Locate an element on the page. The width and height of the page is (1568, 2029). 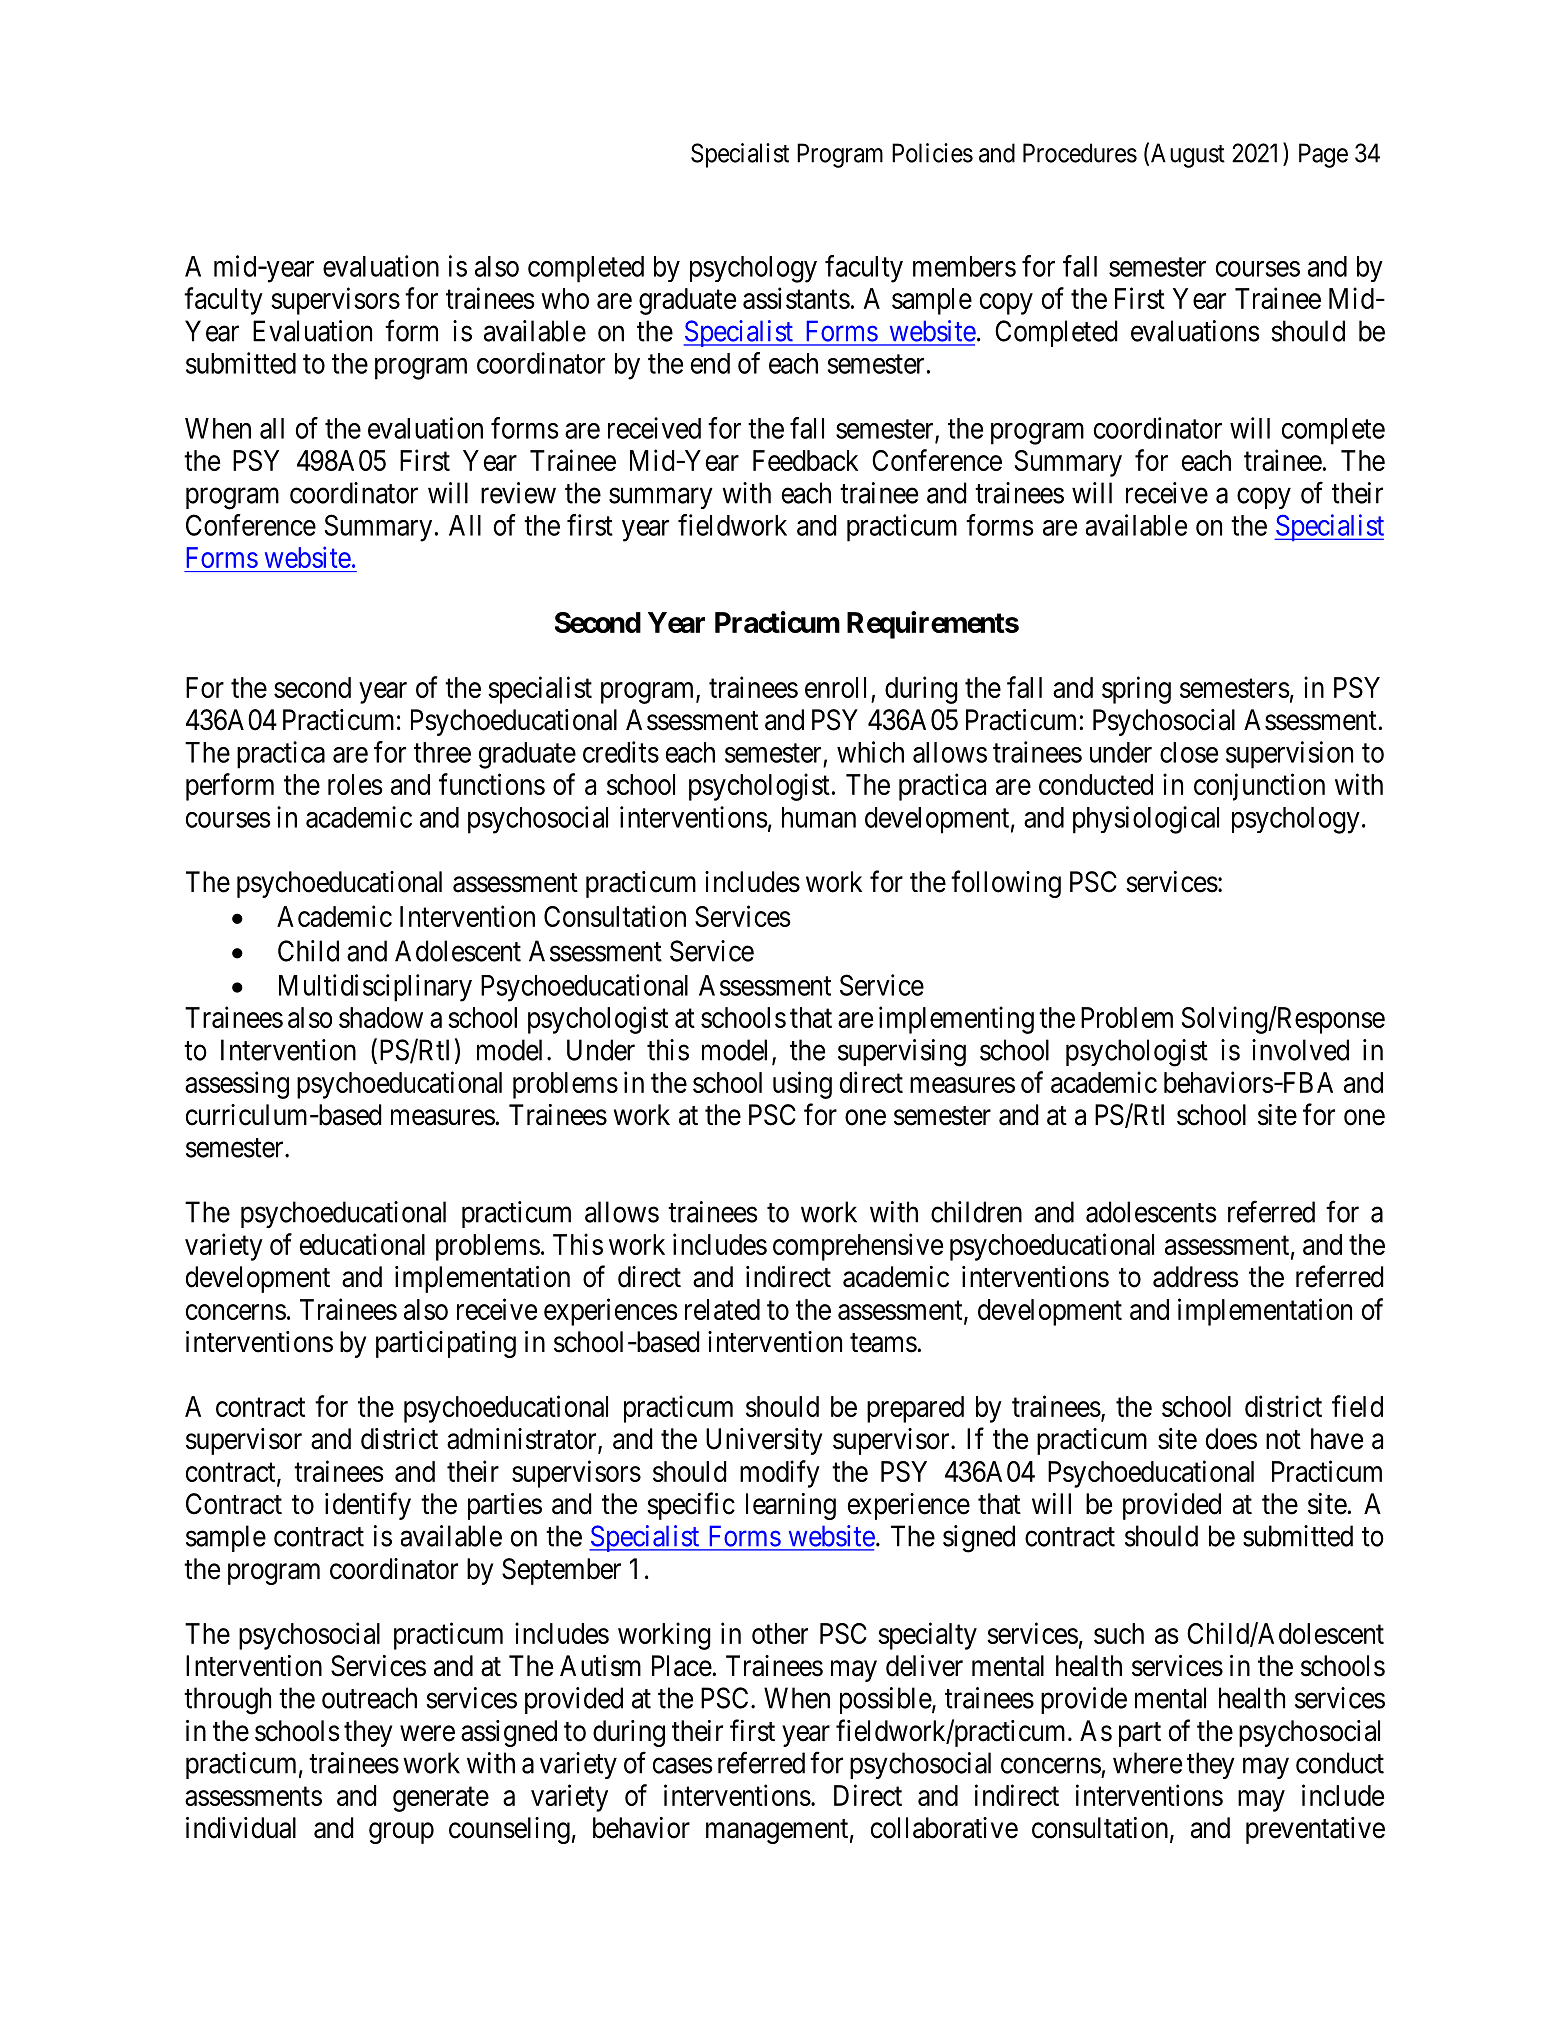
collaborative is located at coordinates (944, 1828).
